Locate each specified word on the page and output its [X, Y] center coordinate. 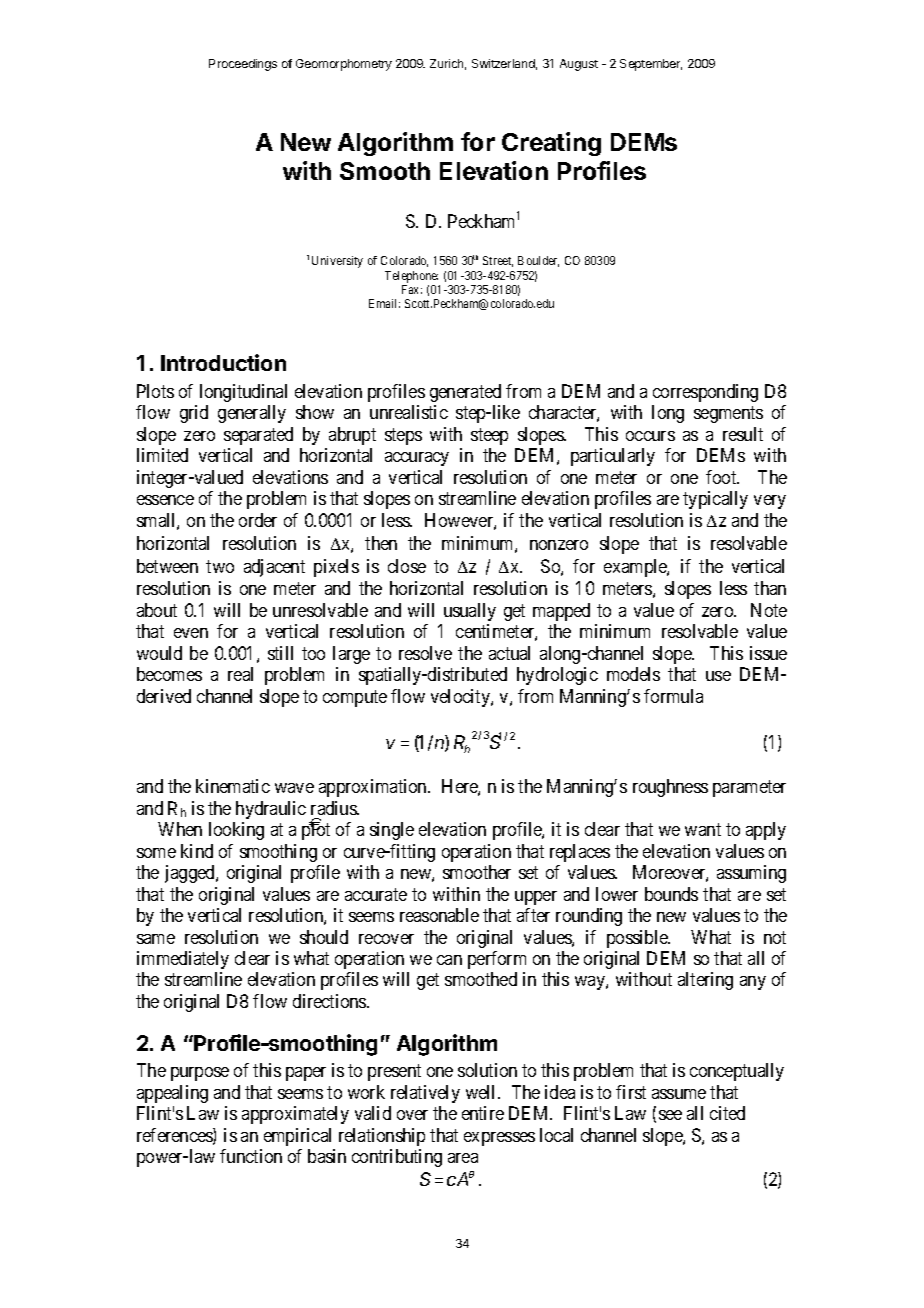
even [191, 633]
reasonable [439, 915]
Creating [551, 144]
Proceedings [243, 65]
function [251, 1156]
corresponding [705, 393]
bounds [671, 894]
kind [197, 851]
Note [769, 610]
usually [470, 612]
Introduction [223, 362]
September [651, 65]
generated [465, 393]
